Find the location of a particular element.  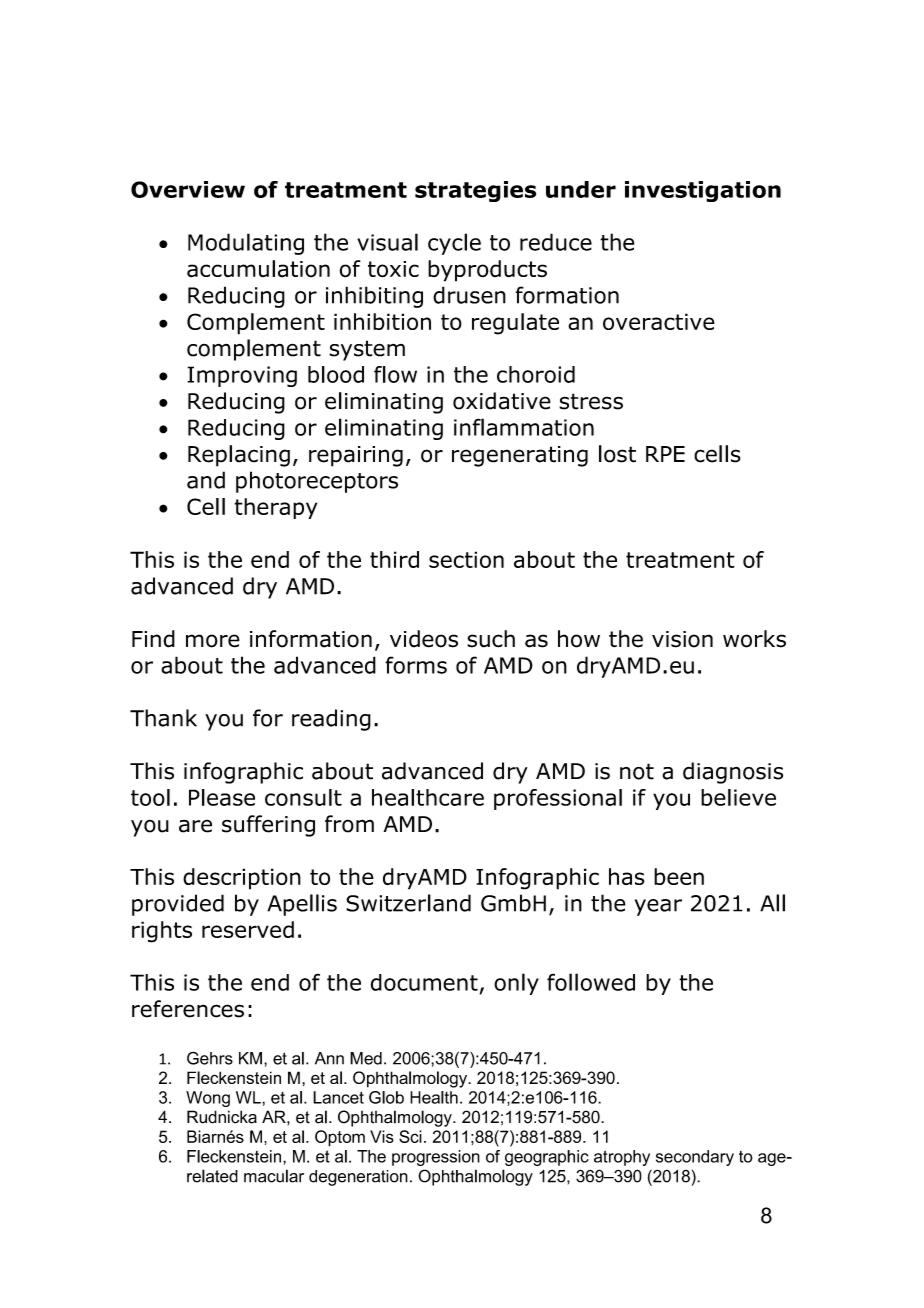

regenerating is located at coordinates (520, 456).
